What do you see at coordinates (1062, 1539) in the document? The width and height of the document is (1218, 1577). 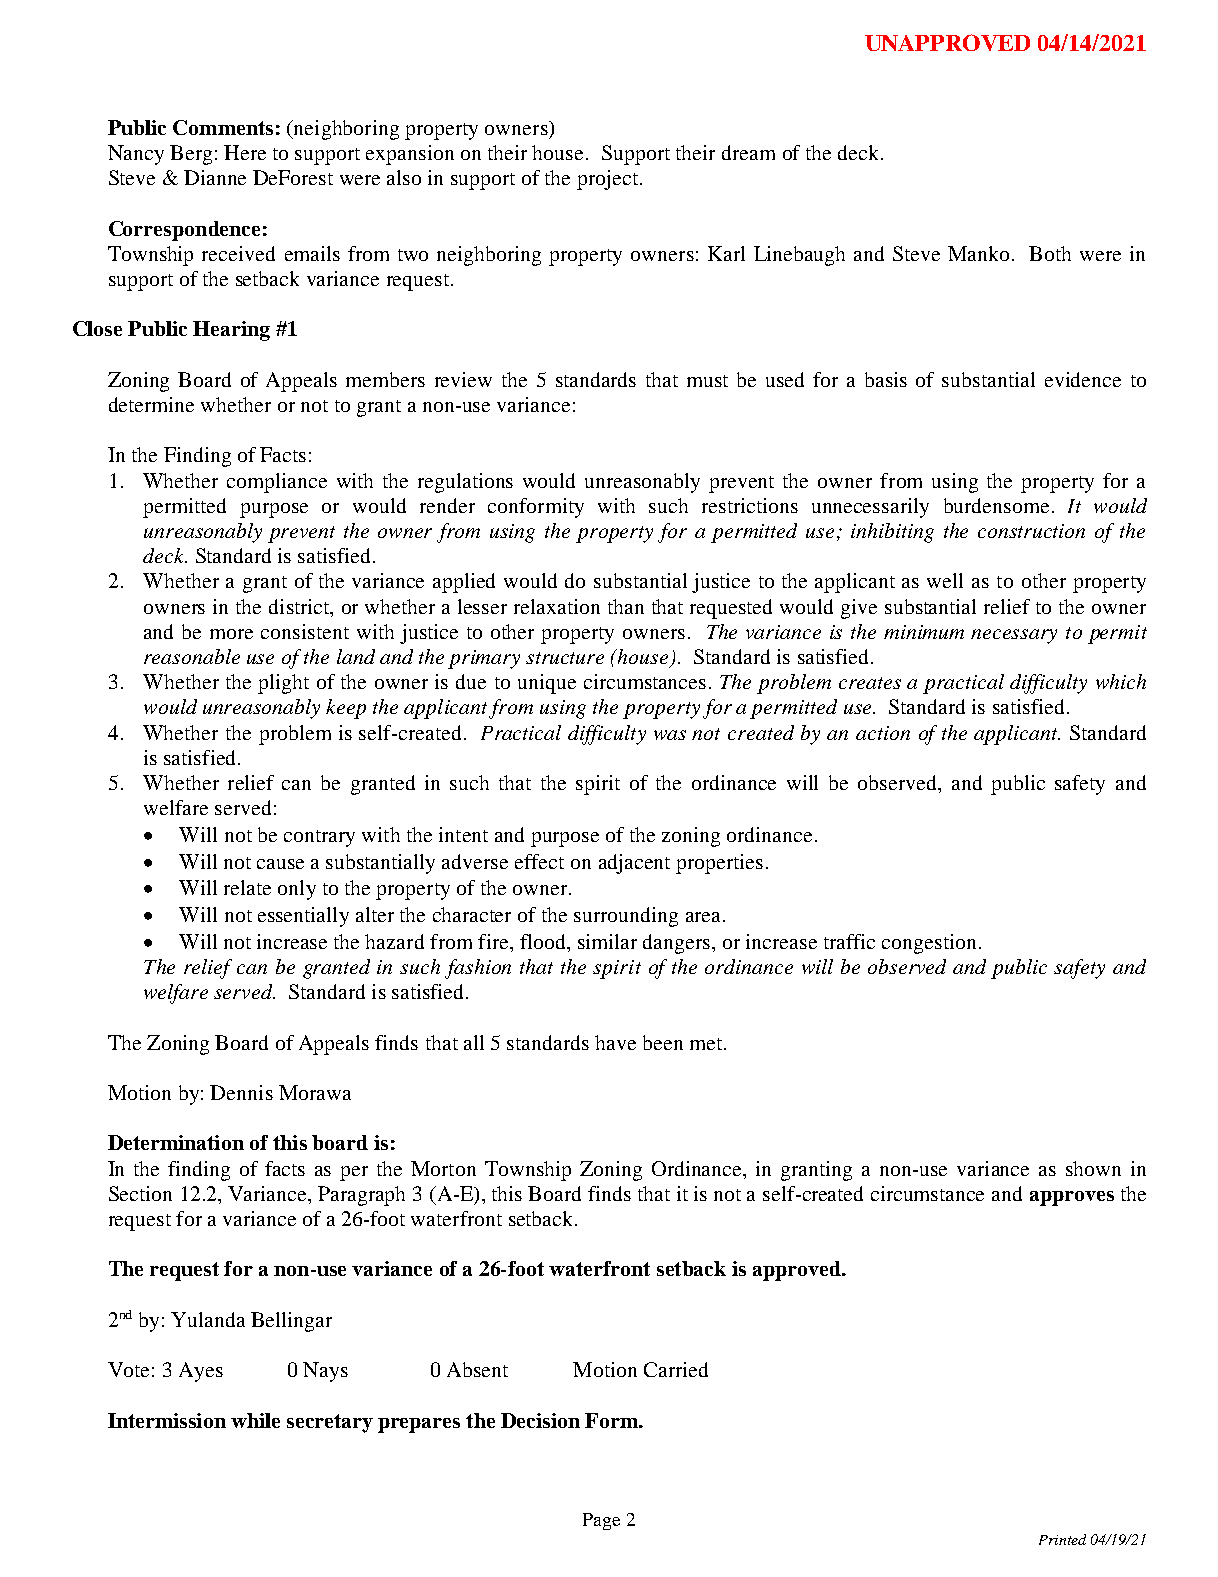 I see `Printed` at bounding box center [1062, 1539].
